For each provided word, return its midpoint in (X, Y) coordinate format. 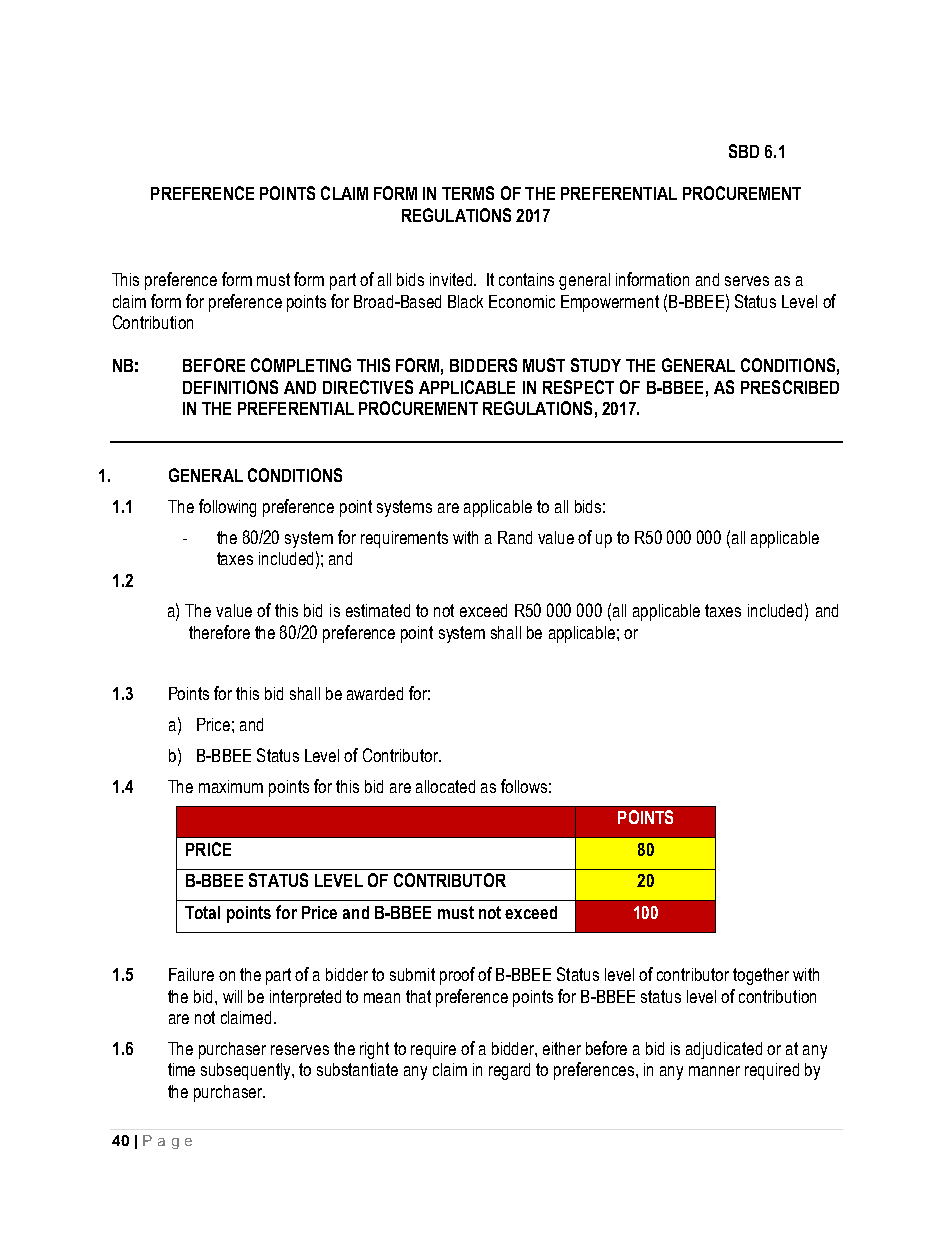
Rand (515, 537)
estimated (378, 610)
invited (452, 279)
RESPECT (578, 387)
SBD (744, 151)
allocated (445, 786)
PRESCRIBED (790, 387)
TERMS (468, 193)
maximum (231, 786)
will (232, 996)
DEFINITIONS (230, 387)
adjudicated (724, 1050)
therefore (219, 632)
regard (509, 1071)
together (761, 976)
